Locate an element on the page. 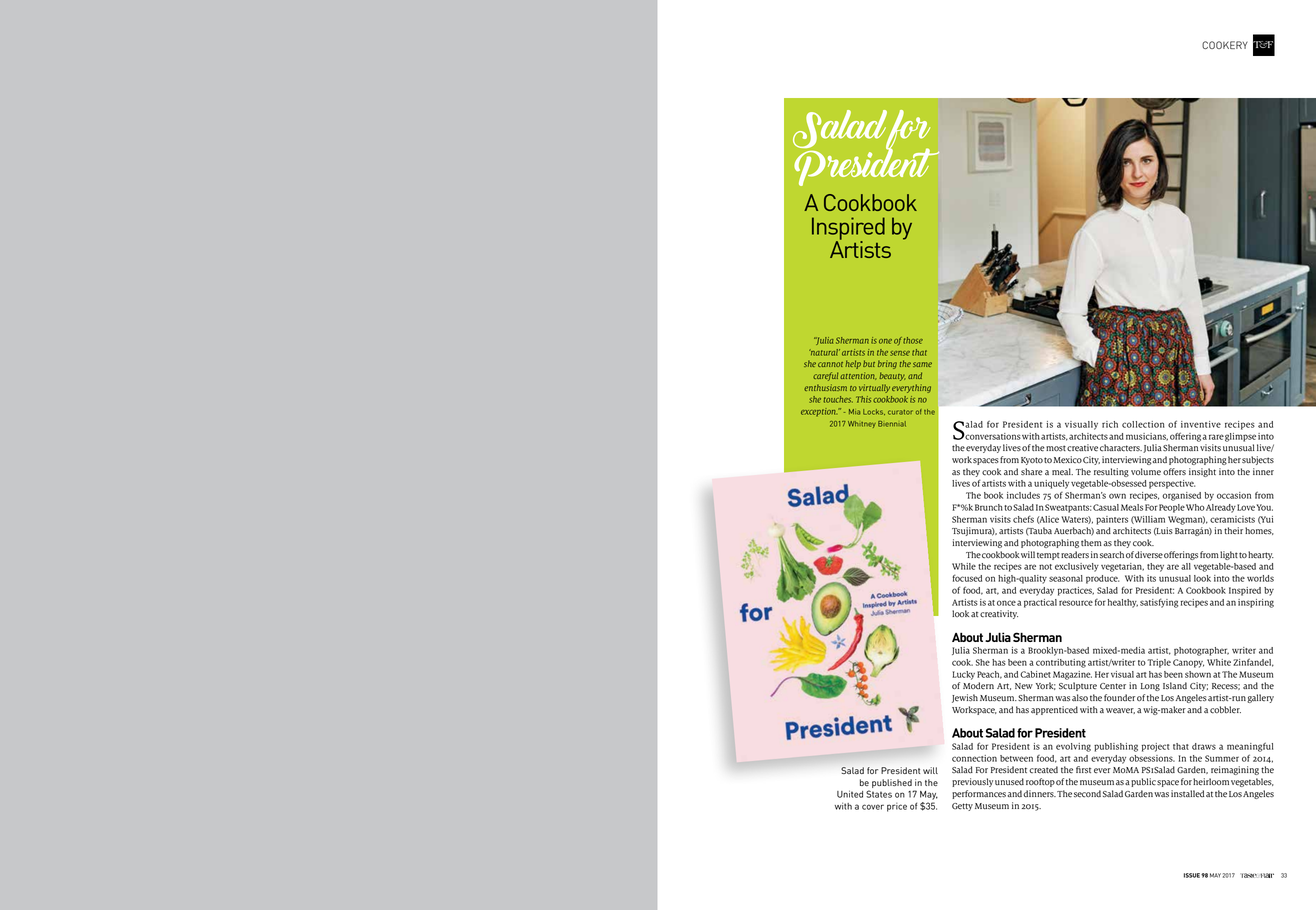 This document has width=1316, height=910. bring is located at coordinates (887, 364).
